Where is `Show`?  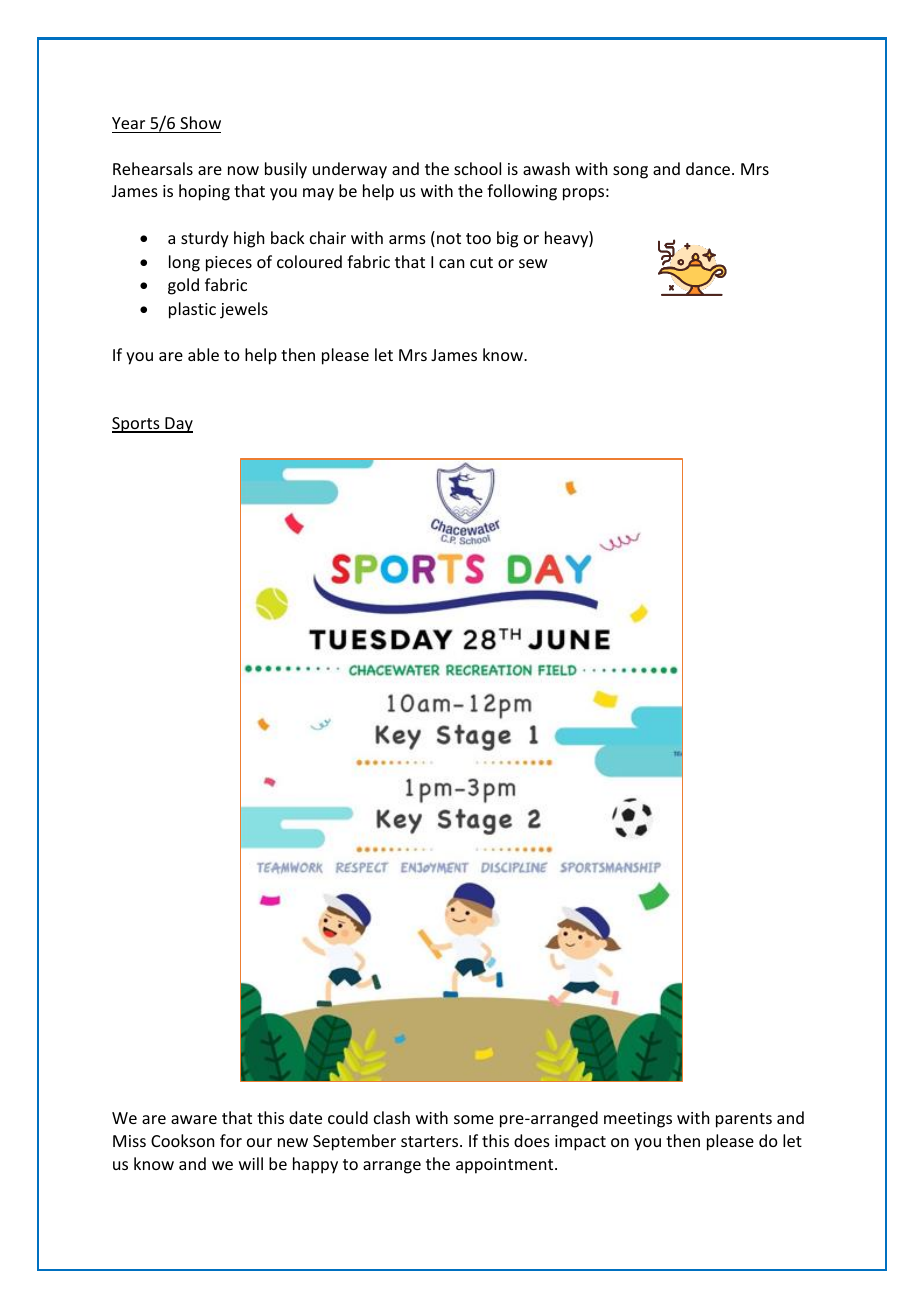
Show is located at coordinates (200, 122).
